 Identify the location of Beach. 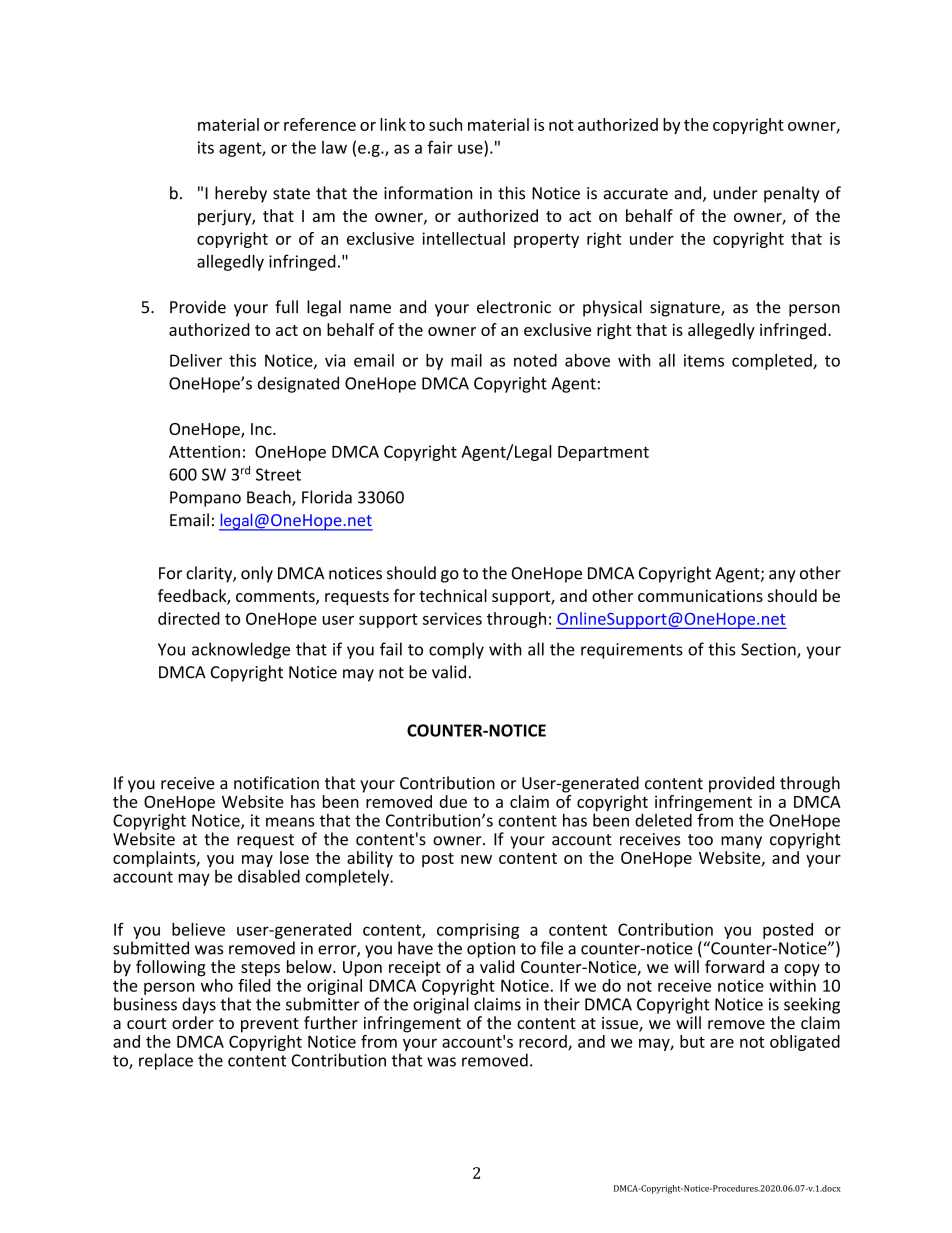
(270, 498).
